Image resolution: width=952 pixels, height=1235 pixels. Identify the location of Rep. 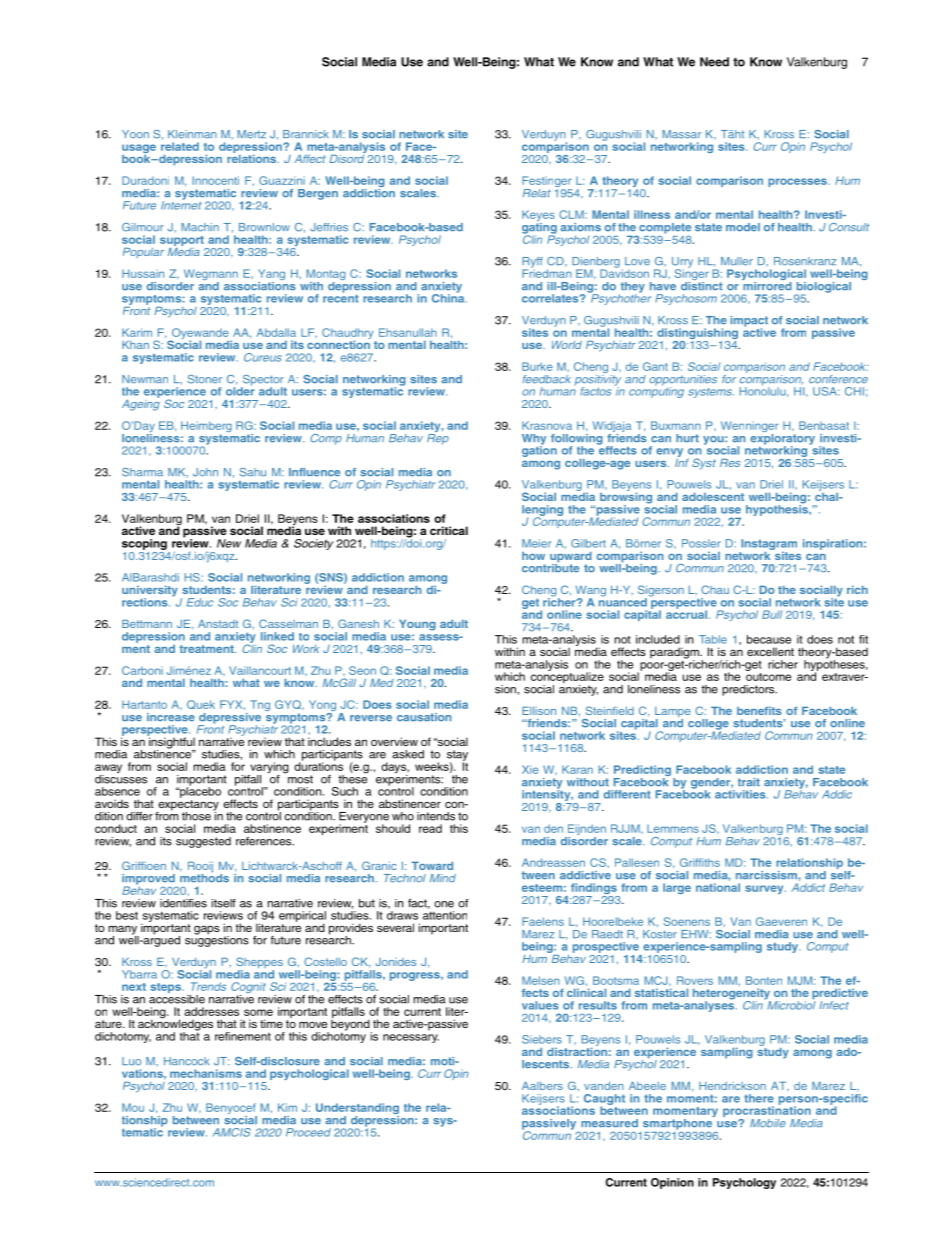
(438, 438).
